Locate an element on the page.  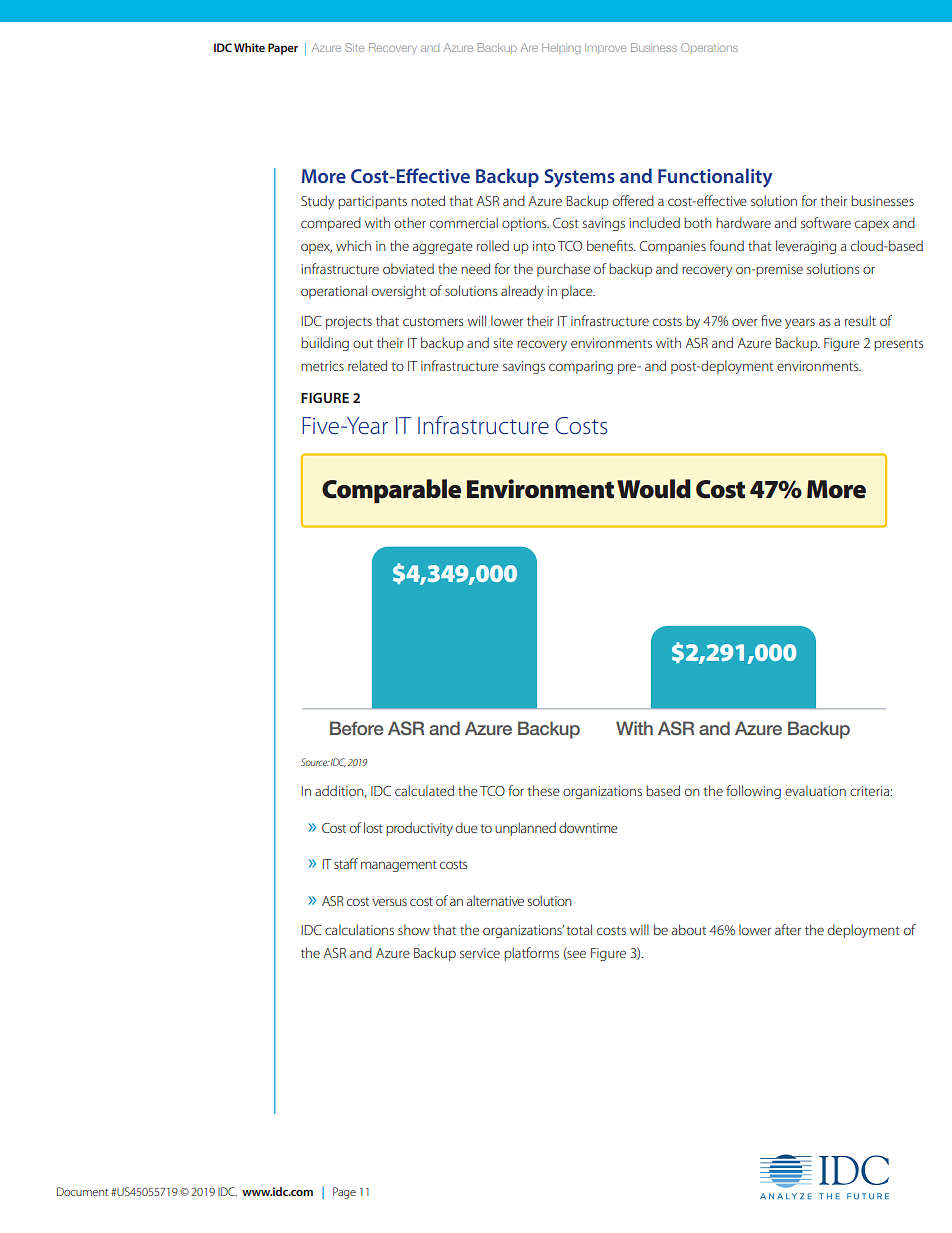
Document is located at coordinates (82, 1191).
